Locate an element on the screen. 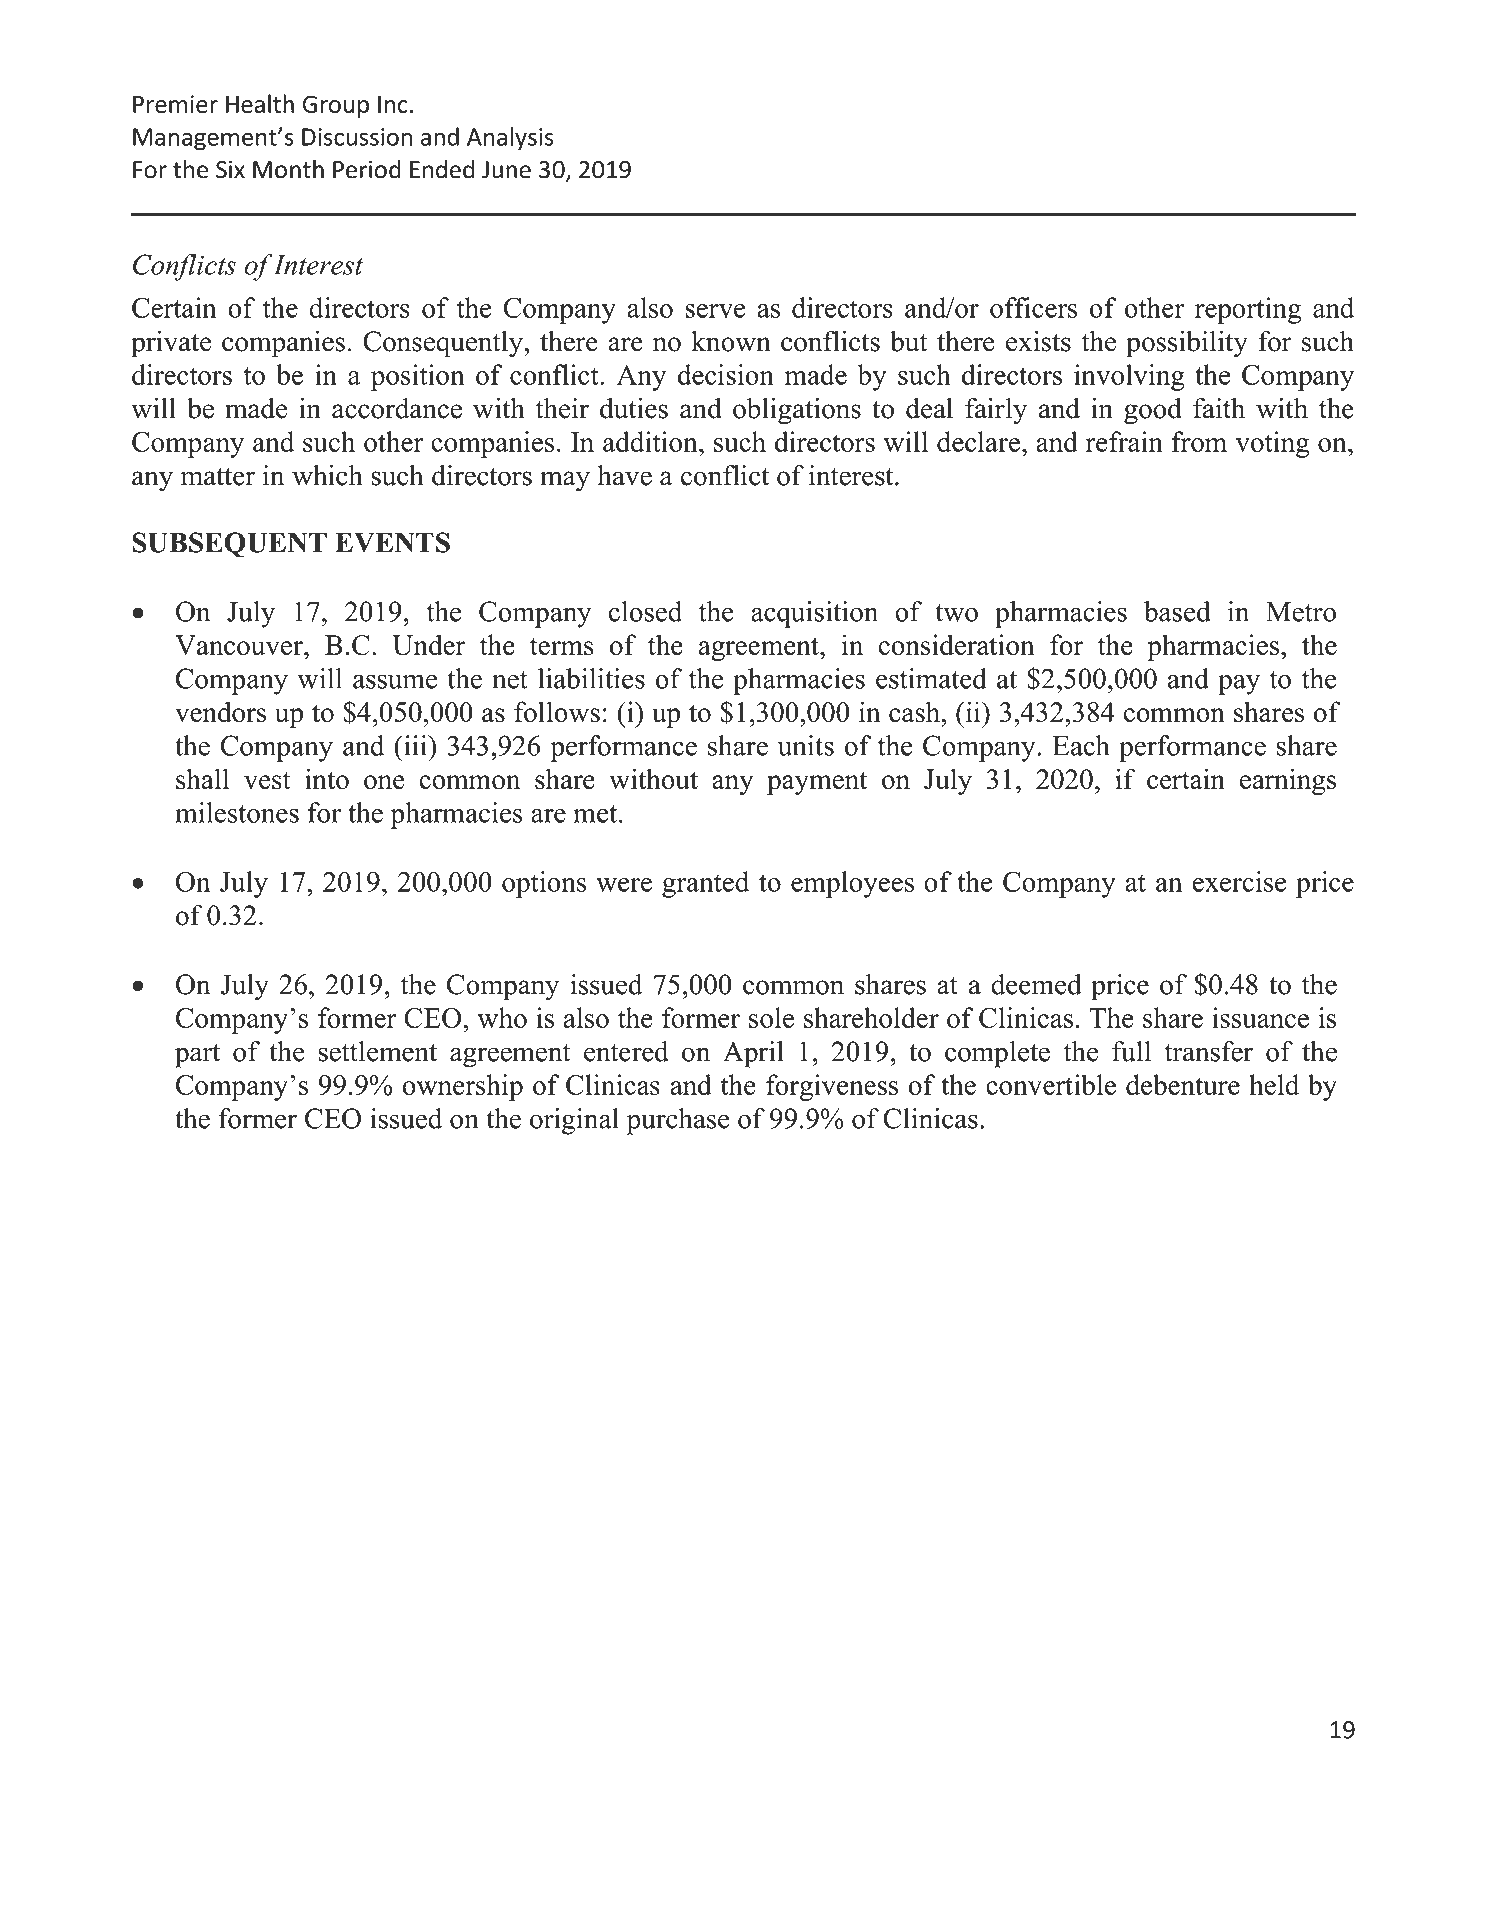 The height and width of the screenshot is (1924, 1487). Each is located at coordinates (1081, 745).
